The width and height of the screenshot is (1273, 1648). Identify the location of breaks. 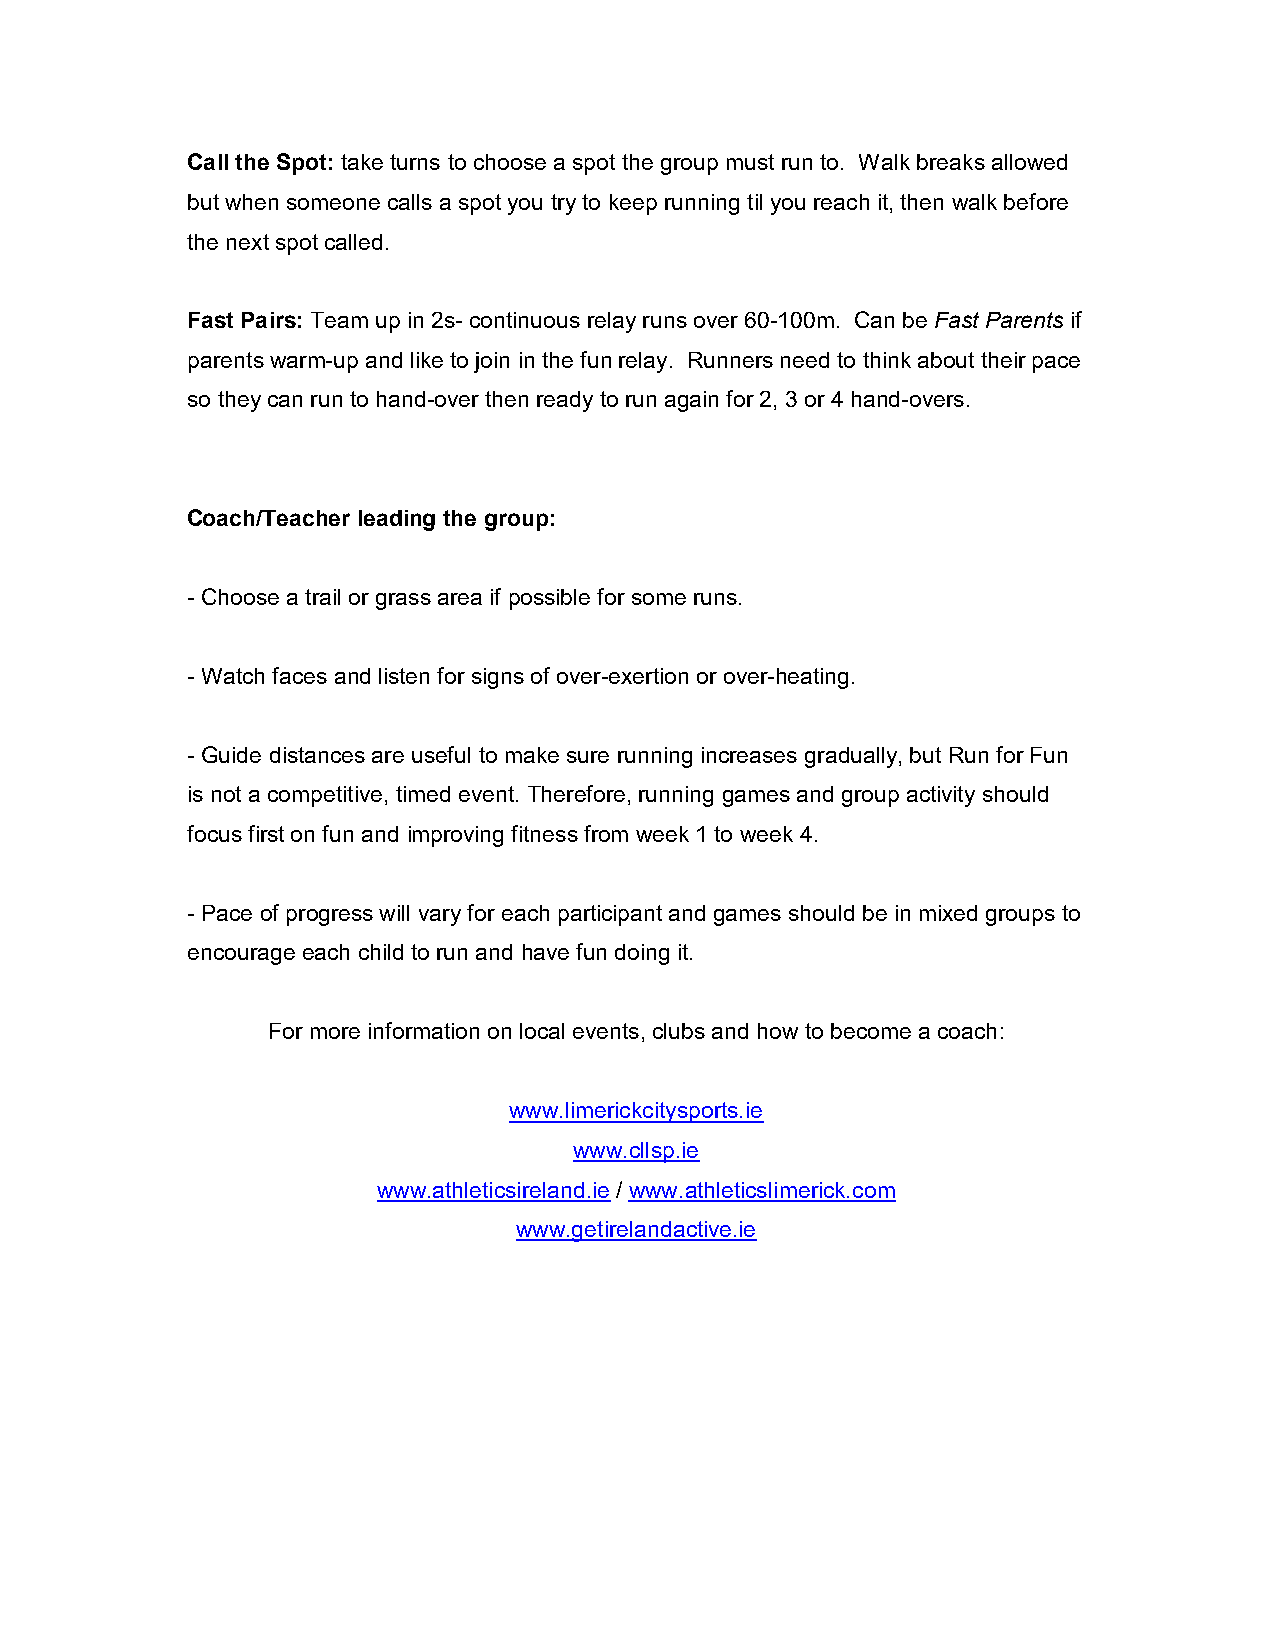
(951, 162).
